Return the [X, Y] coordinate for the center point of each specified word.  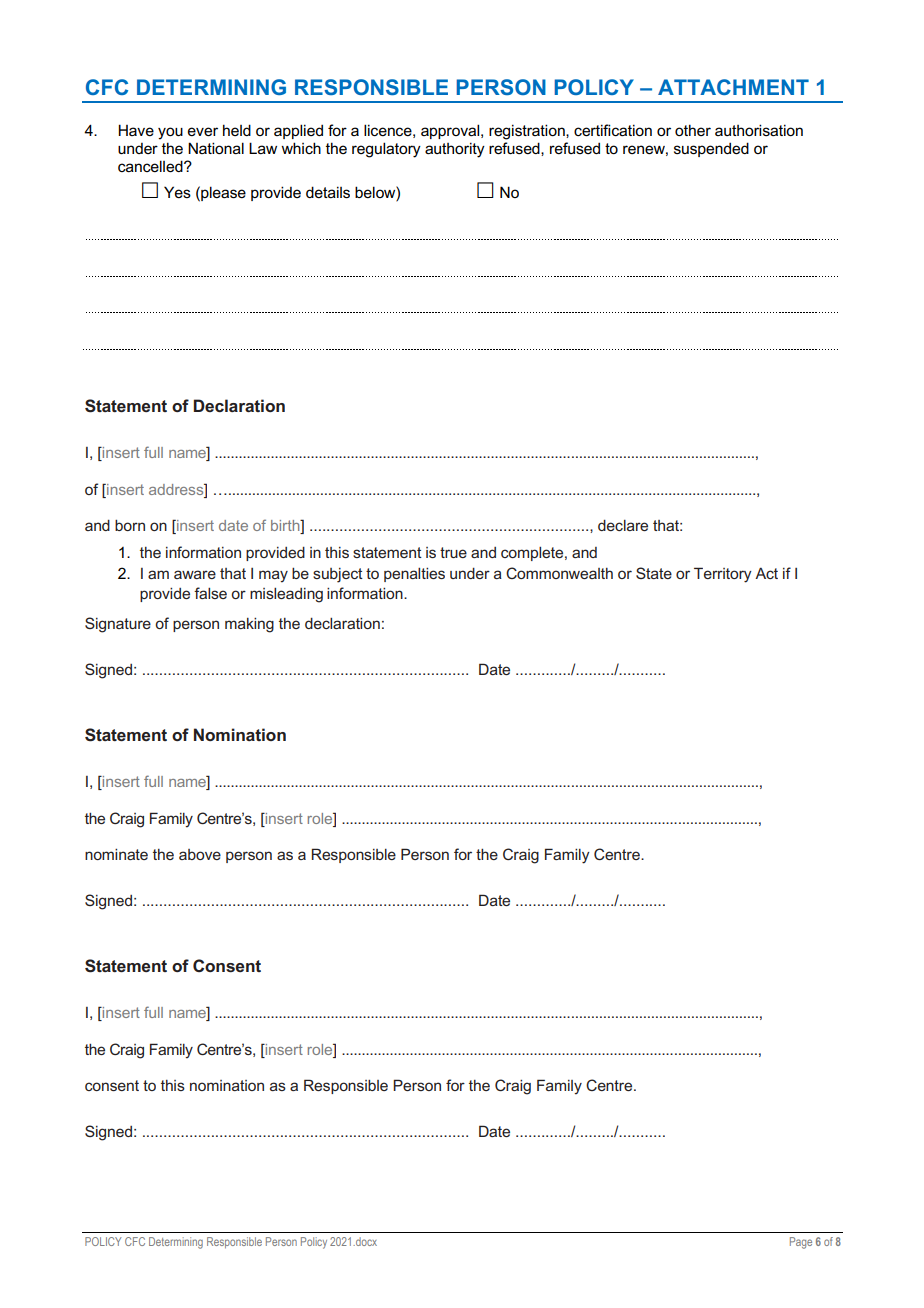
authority [455, 150]
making [249, 625]
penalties [414, 575]
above [200, 854]
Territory [723, 575]
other [693, 130]
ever [203, 132]
